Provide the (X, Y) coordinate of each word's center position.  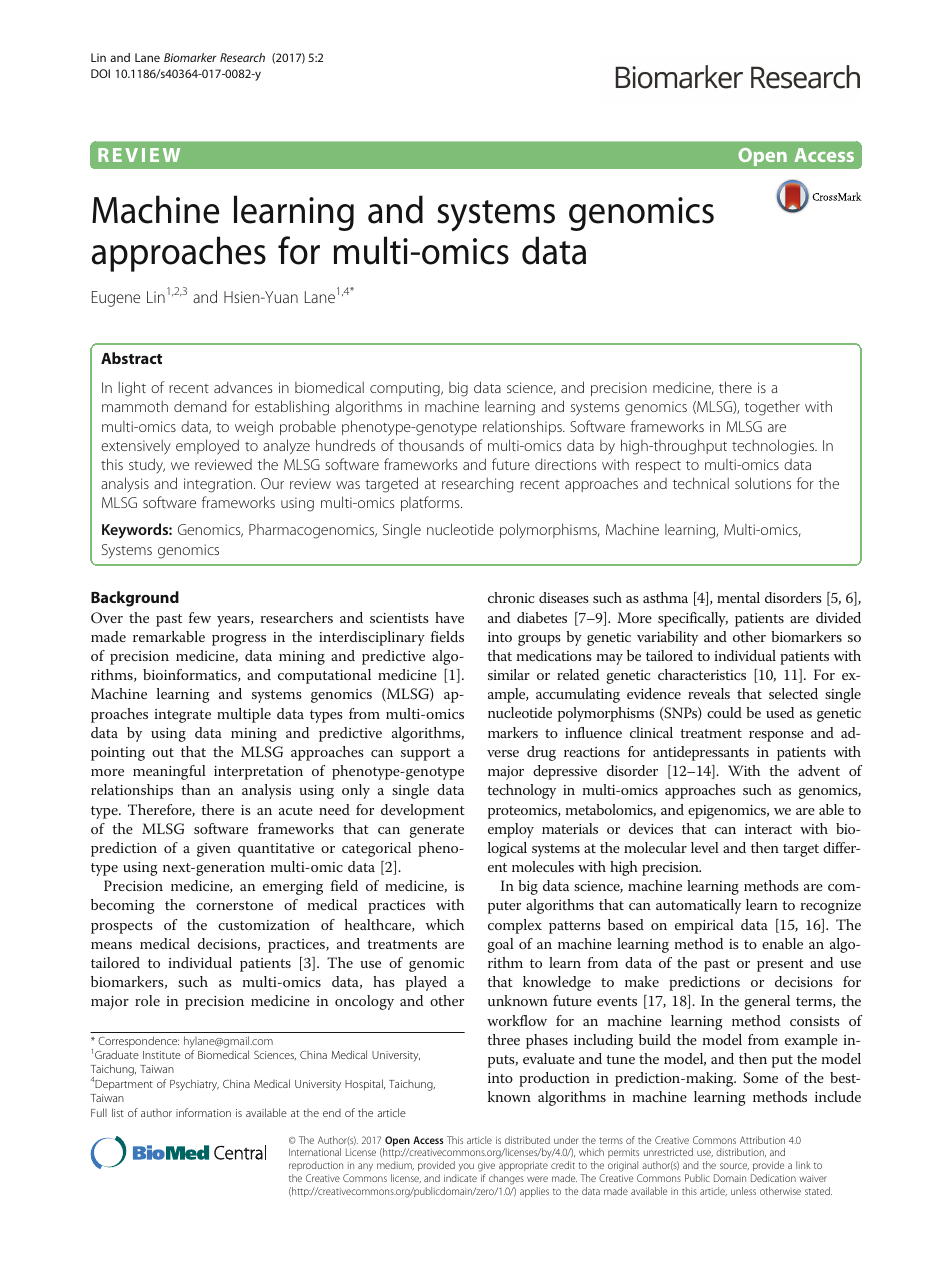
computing (406, 389)
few (200, 617)
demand (200, 406)
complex (515, 926)
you (466, 1167)
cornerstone (234, 905)
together (772, 408)
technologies (774, 447)
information (203, 1112)
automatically (698, 906)
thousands (431, 445)
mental (738, 597)
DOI (100, 73)
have (449, 617)
